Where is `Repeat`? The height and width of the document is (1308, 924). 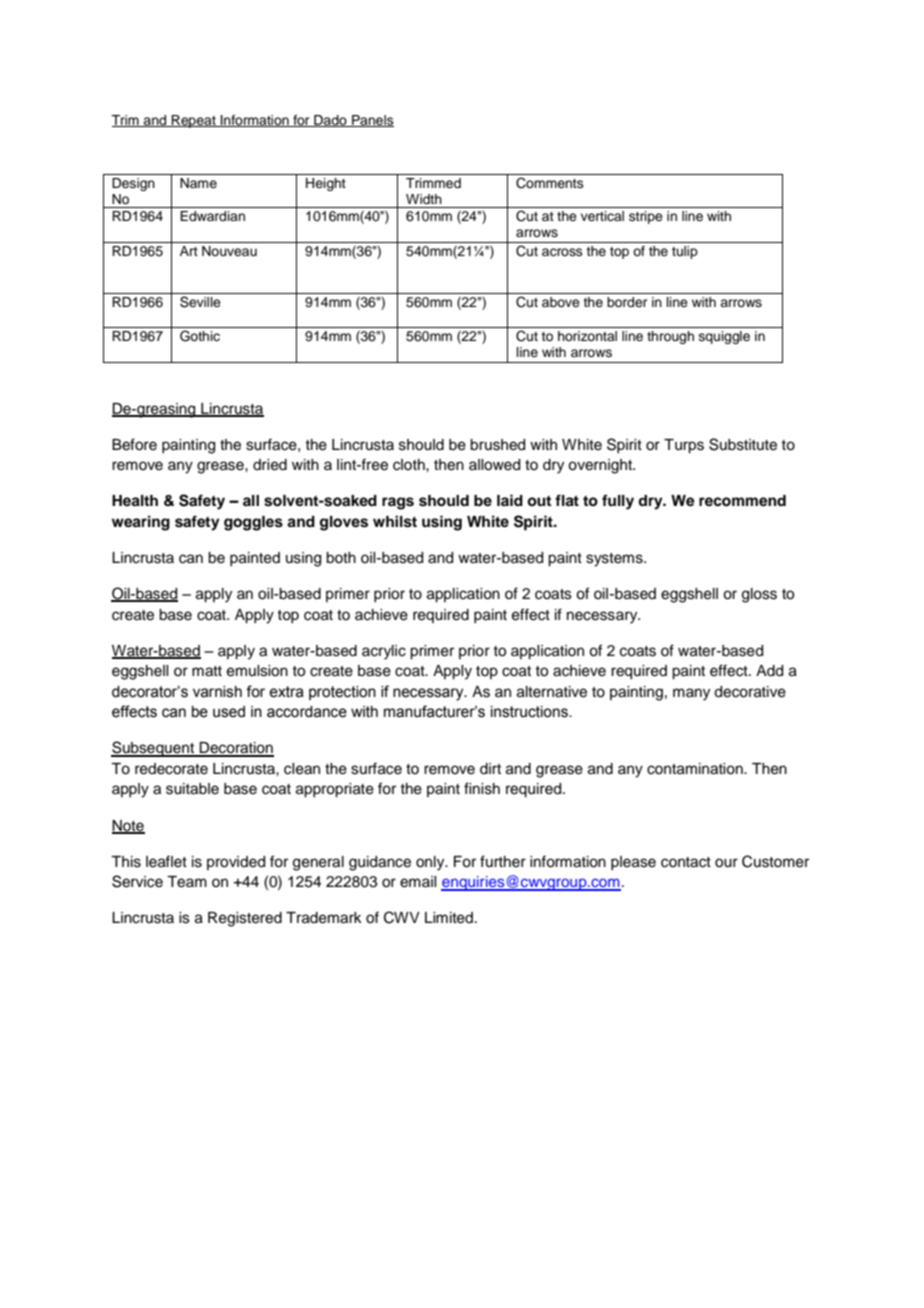
Repeat is located at coordinates (194, 121).
